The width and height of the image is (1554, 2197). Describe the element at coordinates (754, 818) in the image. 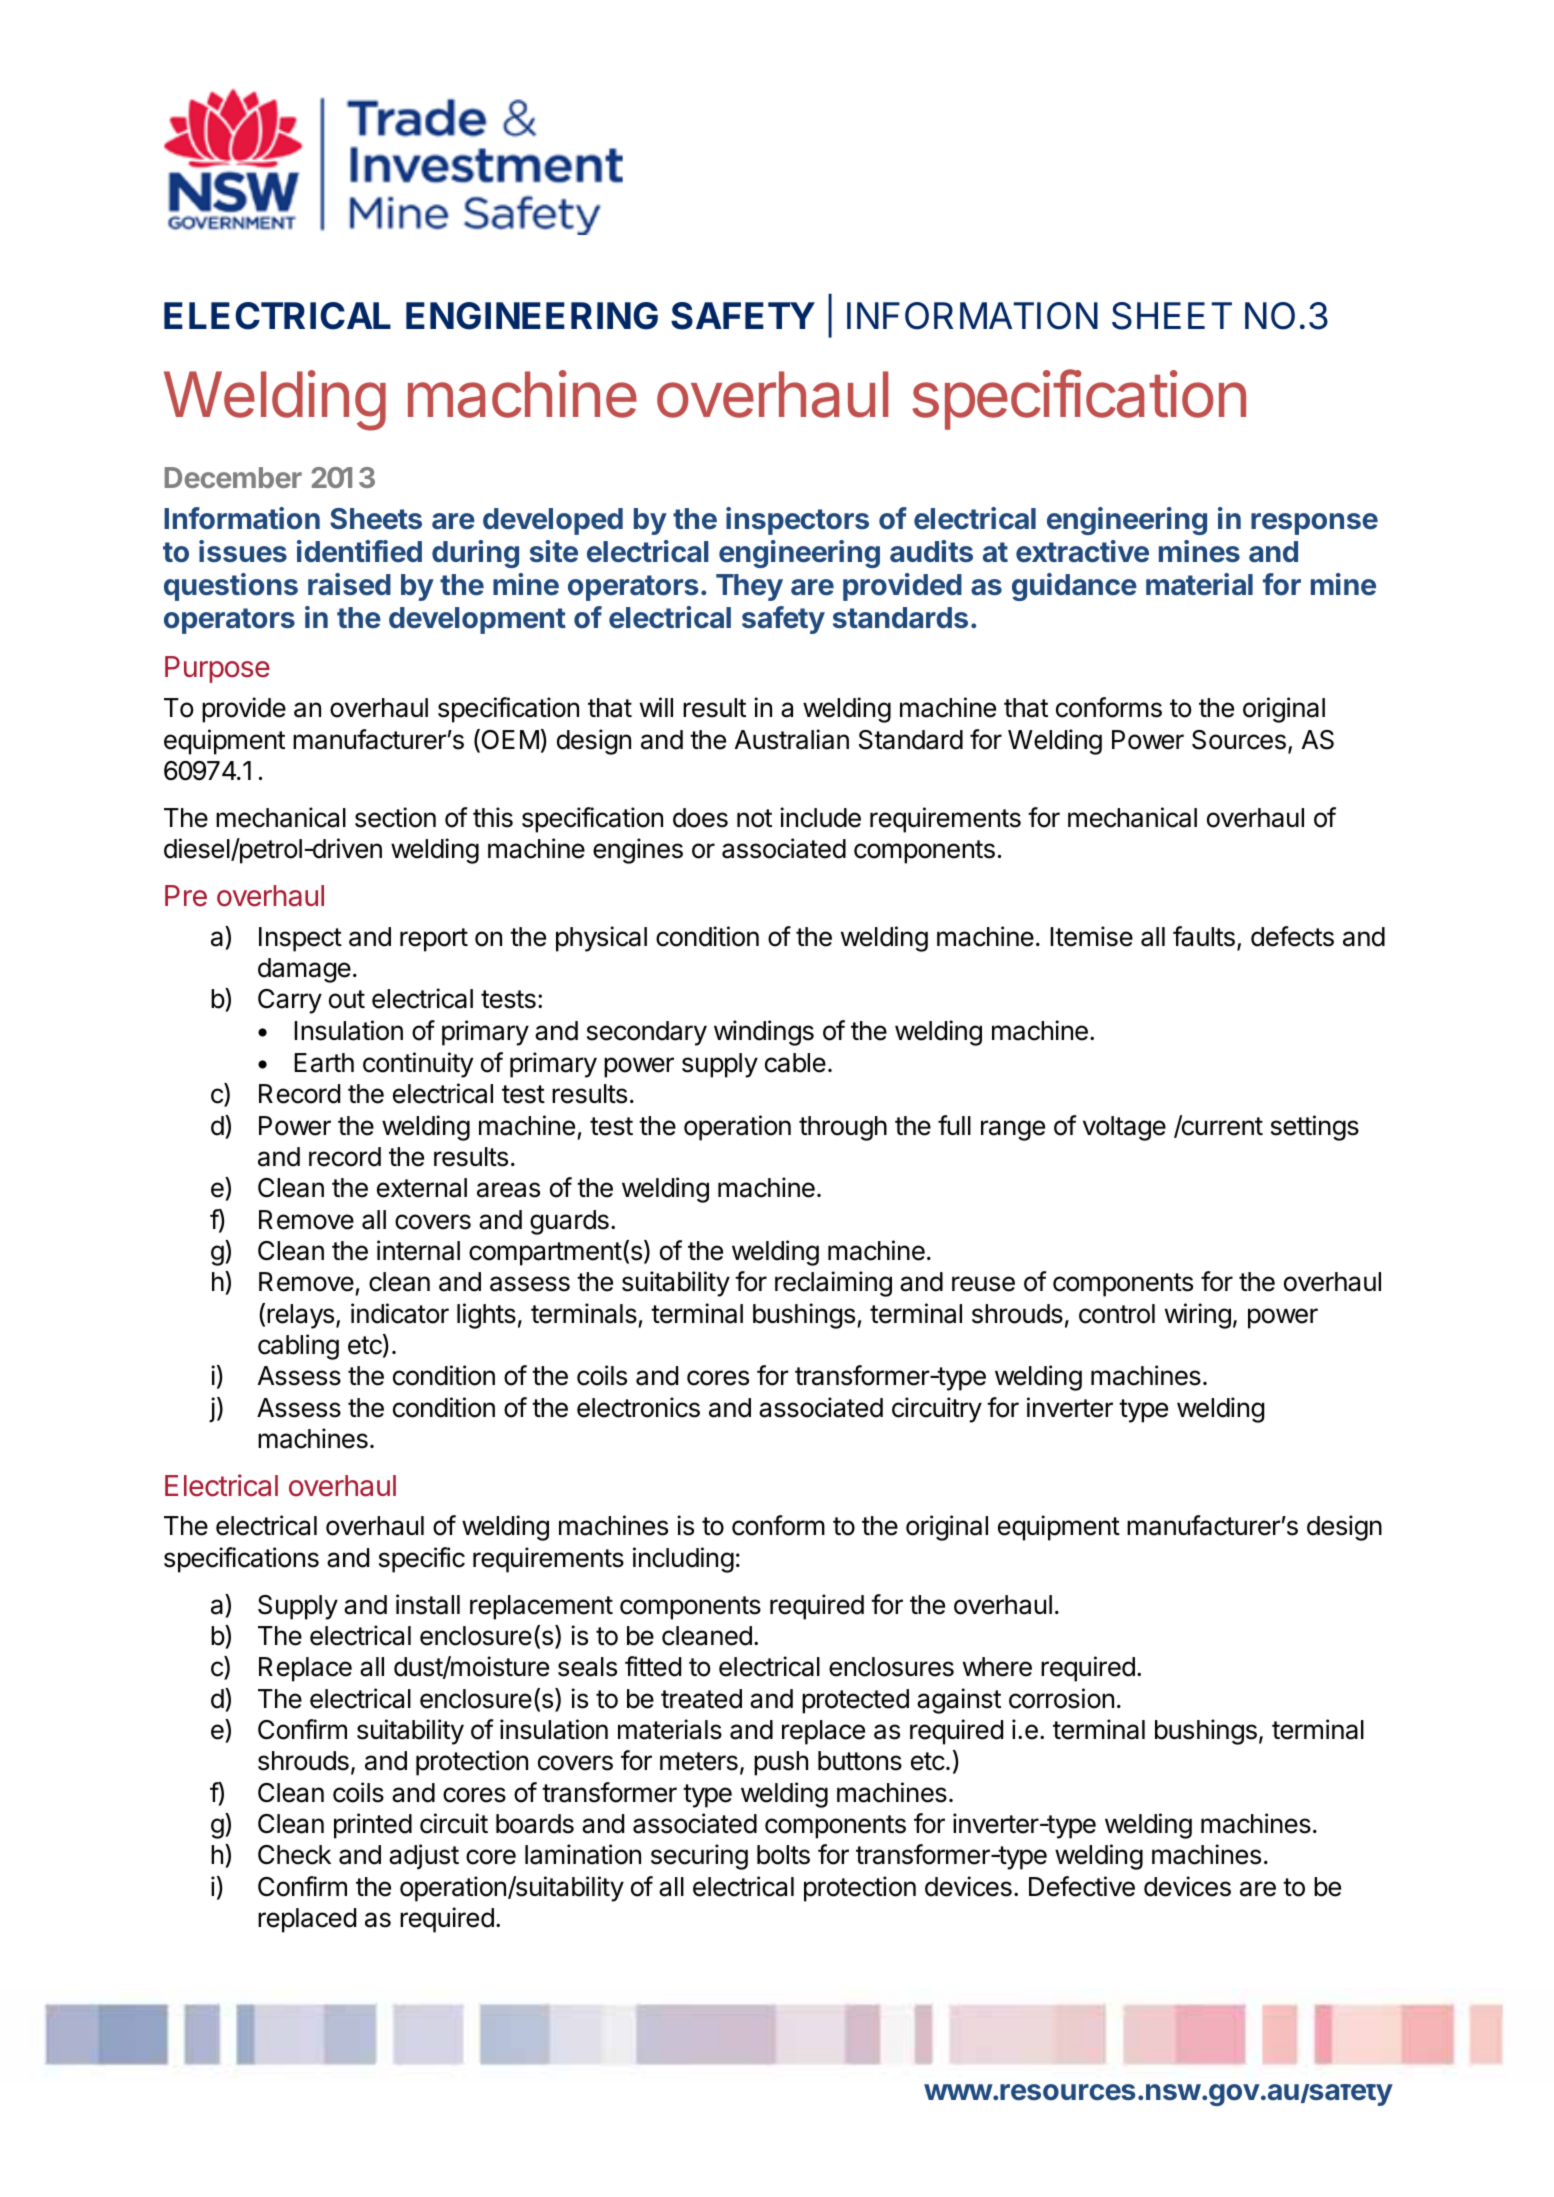

I see `not` at that location.
